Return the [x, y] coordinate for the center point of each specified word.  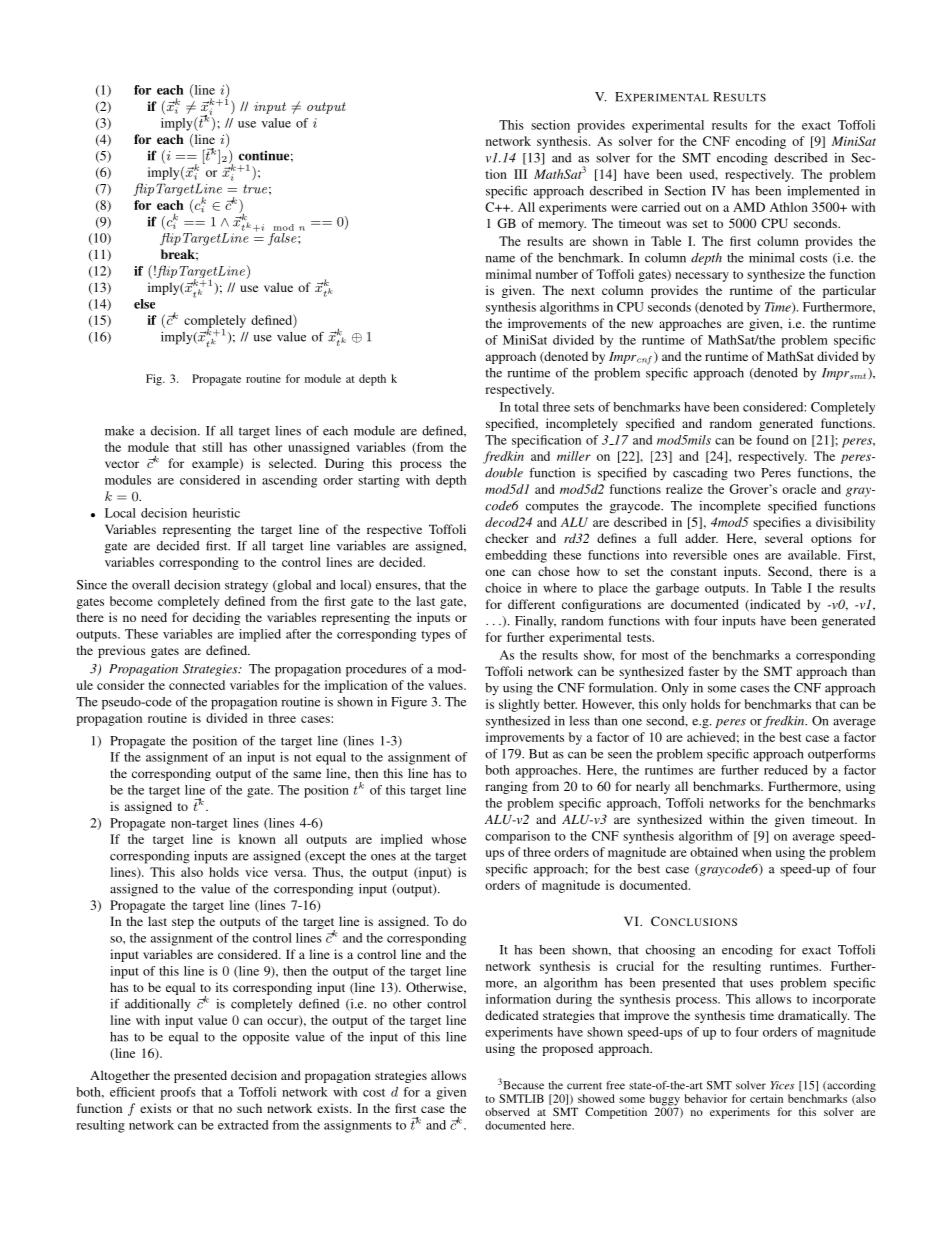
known [257, 839]
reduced [786, 770]
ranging [506, 787]
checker [507, 538]
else [144, 304]
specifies [777, 523]
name [500, 259]
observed [507, 1111]
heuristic [216, 513]
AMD [749, 207]
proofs [178, 1093]
